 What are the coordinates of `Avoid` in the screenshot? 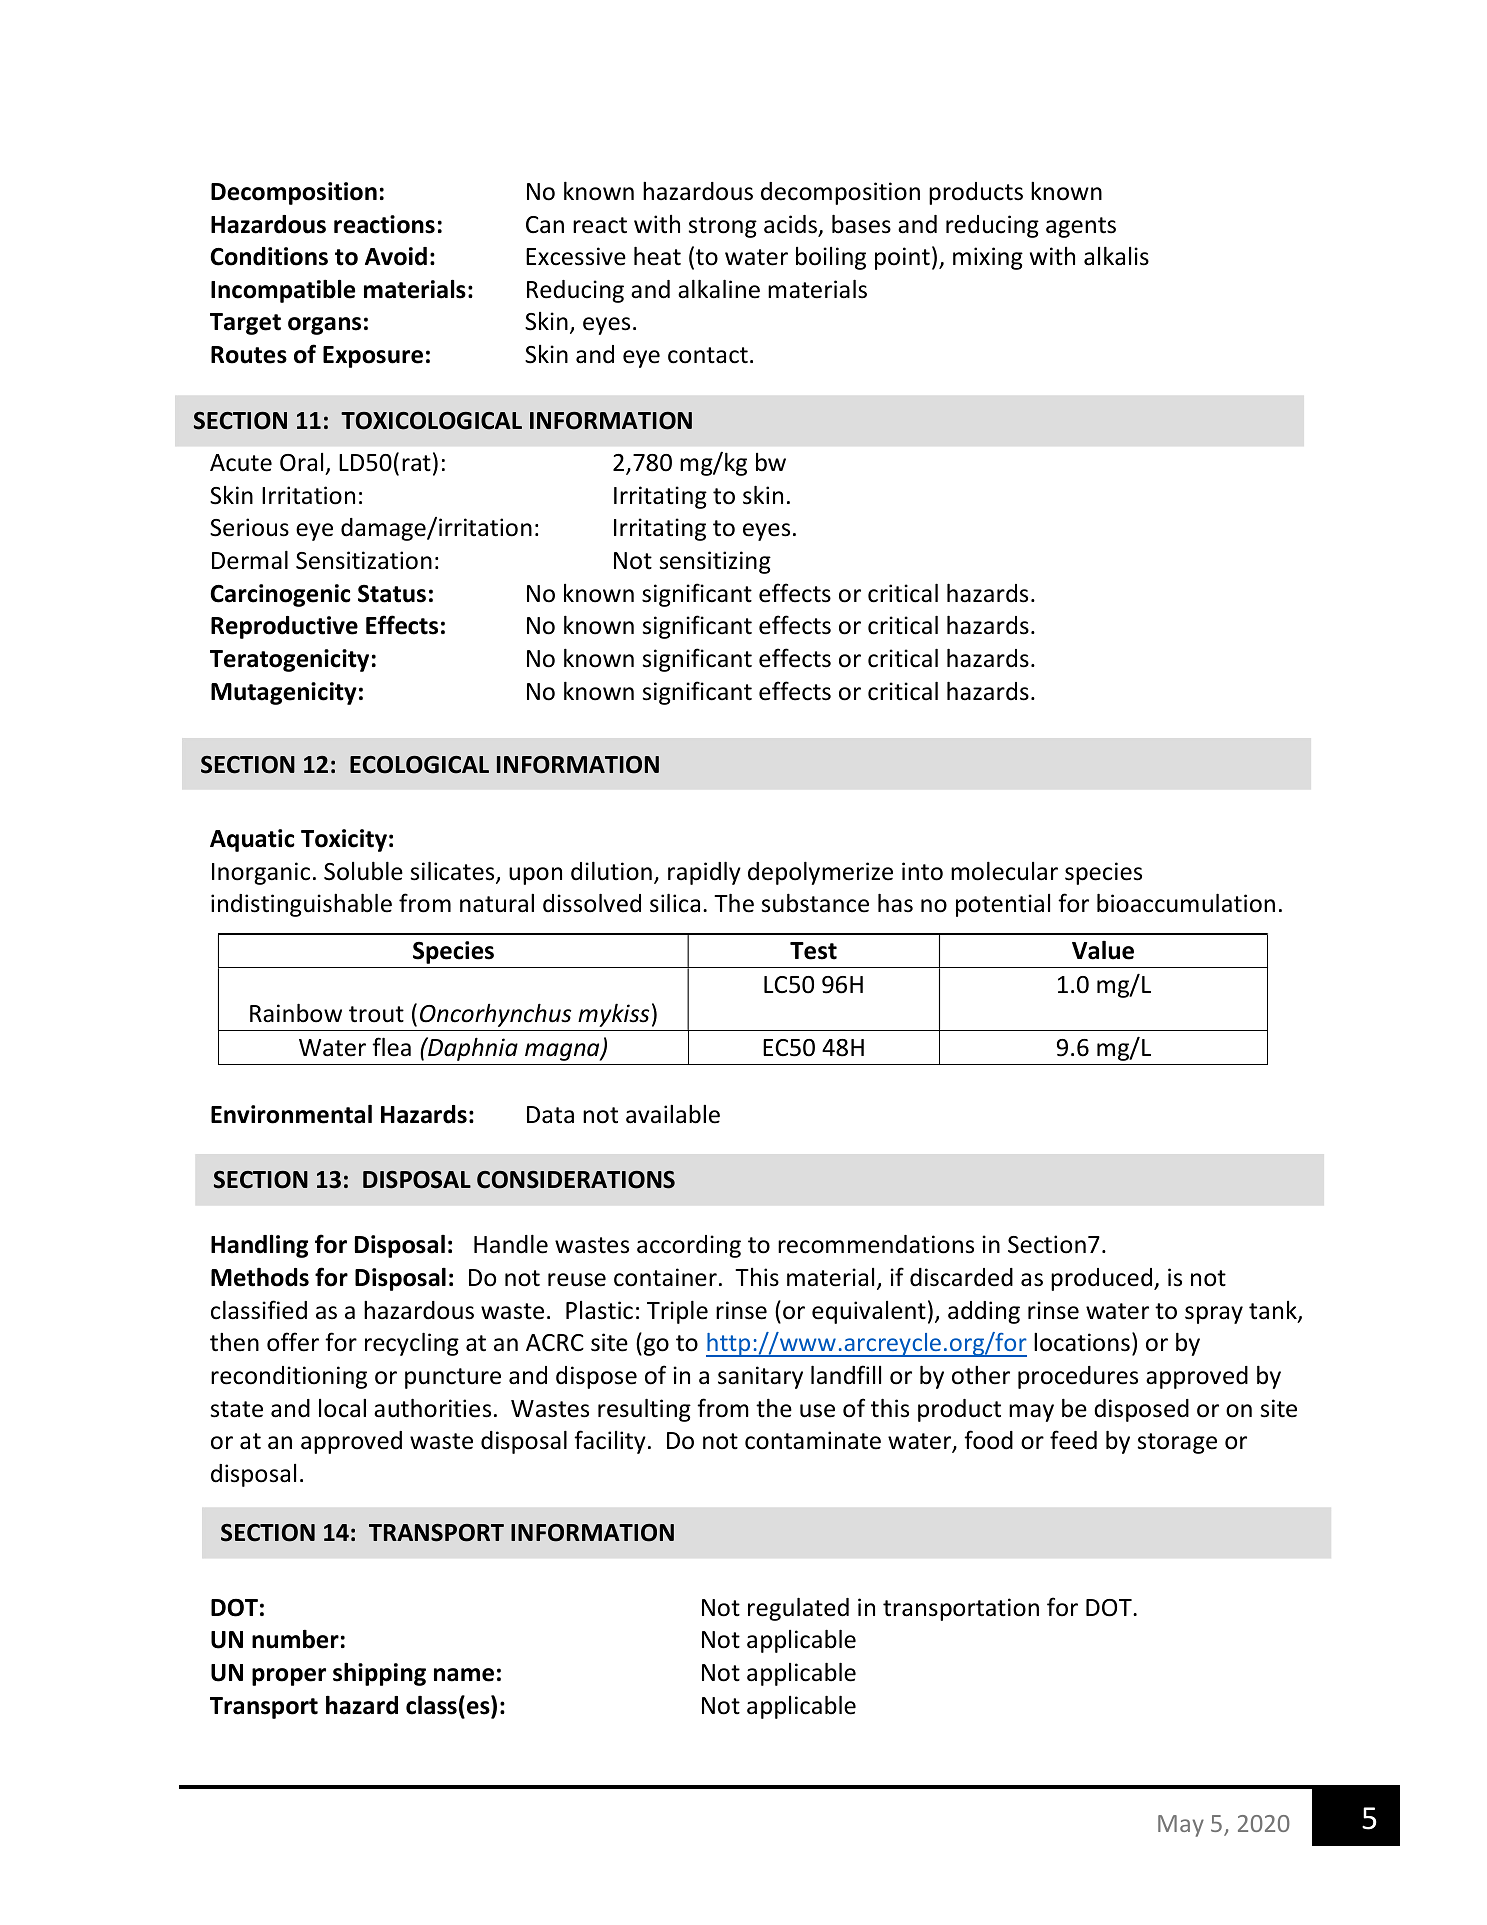 It's located at (396, 256).
